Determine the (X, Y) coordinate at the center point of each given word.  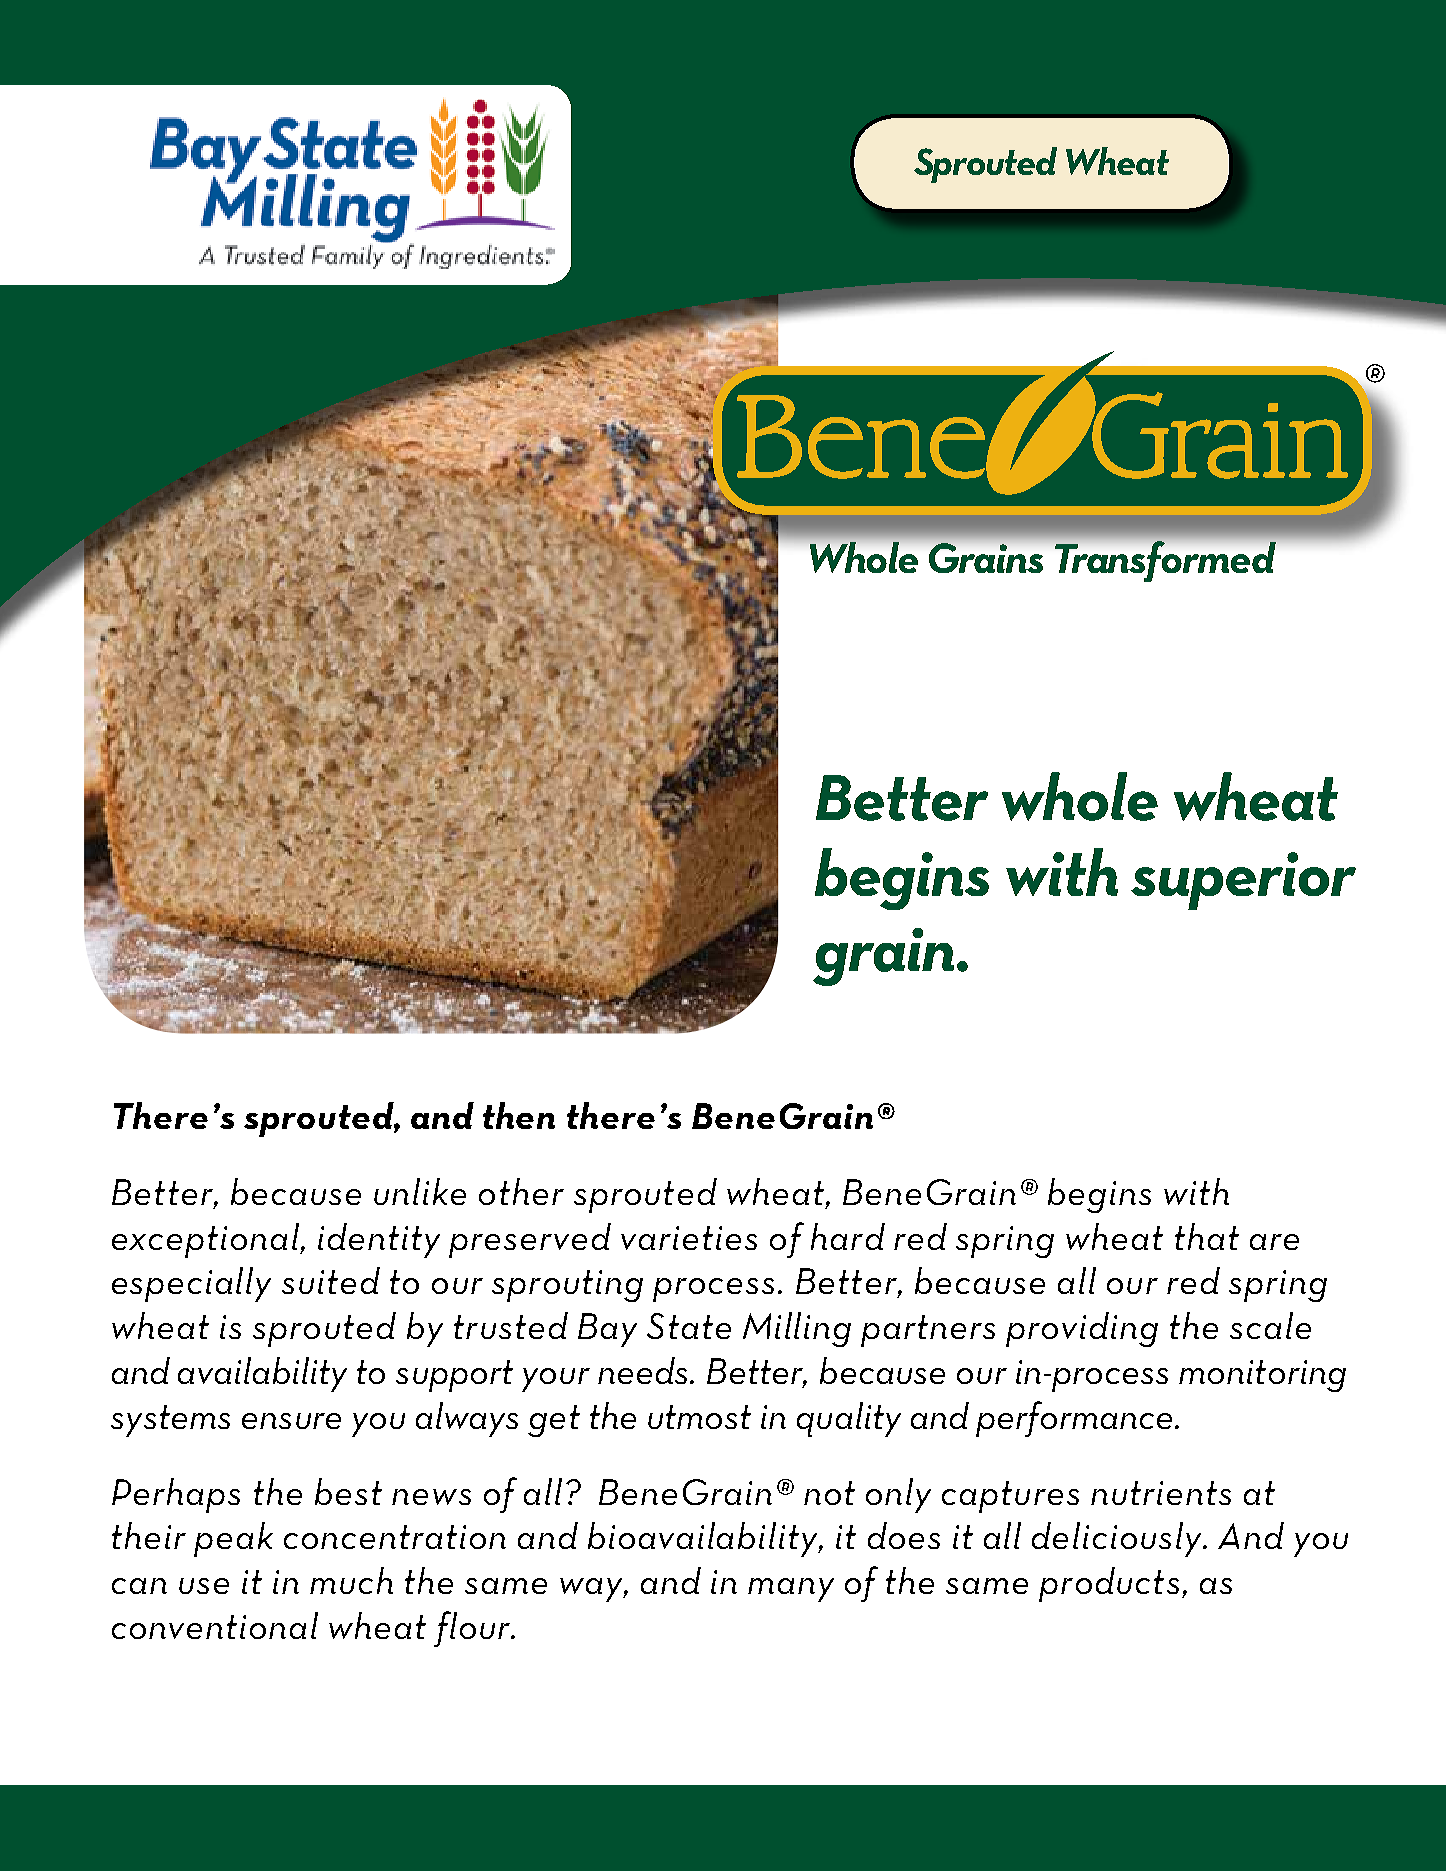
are (1274, 1242)
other (521, 1191)
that (1207, 1236)
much (351, 1580)
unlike (420, 1191)
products (1109, 1584)
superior (1243, 881)
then (519, 1115)
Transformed (1165, 561)
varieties (689, 1238)
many (791, 1590)
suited (331, 1280)
